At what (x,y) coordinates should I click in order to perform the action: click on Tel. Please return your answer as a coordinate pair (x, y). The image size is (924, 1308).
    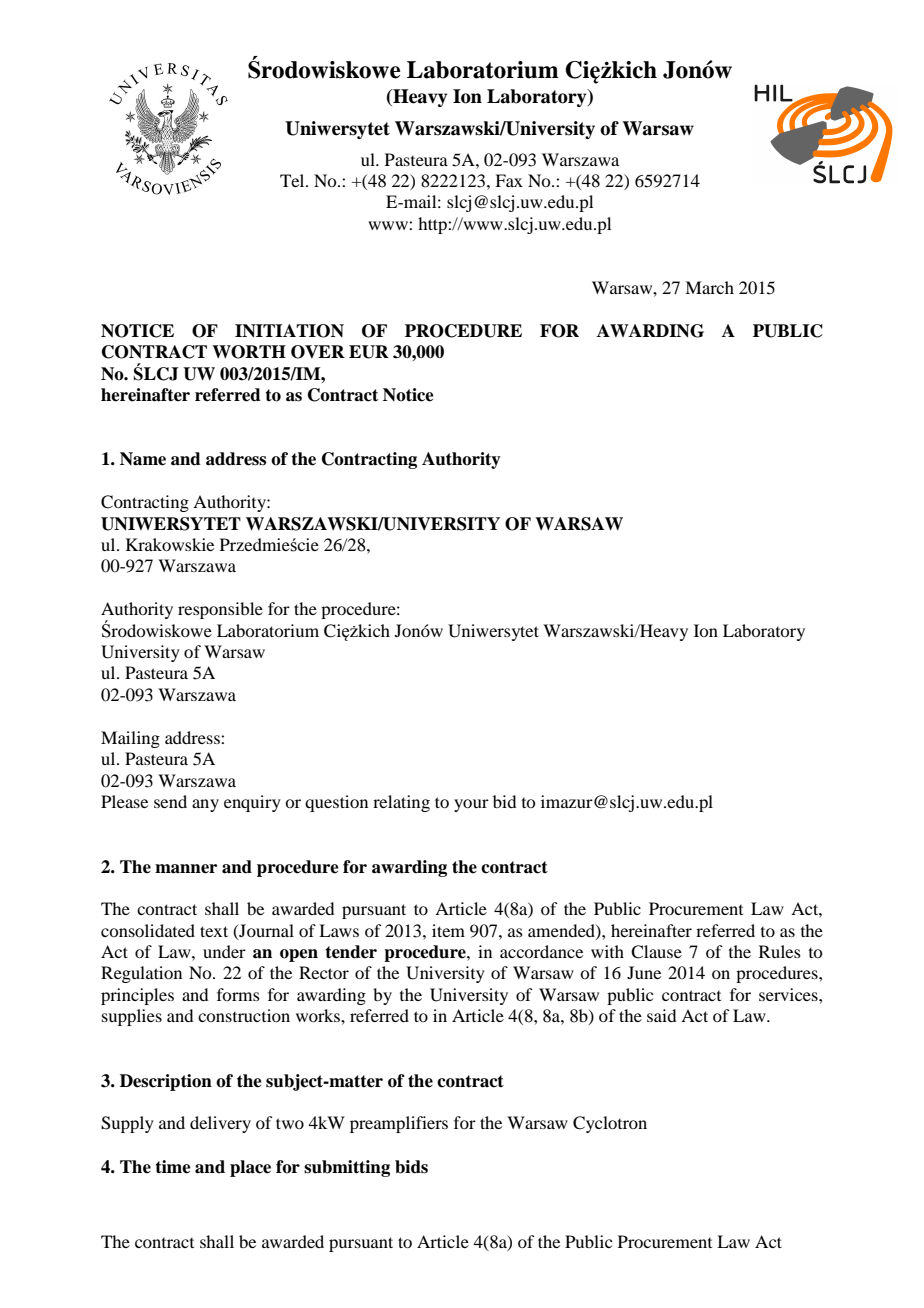
    Looking at the image, I should click on (293, 180).
